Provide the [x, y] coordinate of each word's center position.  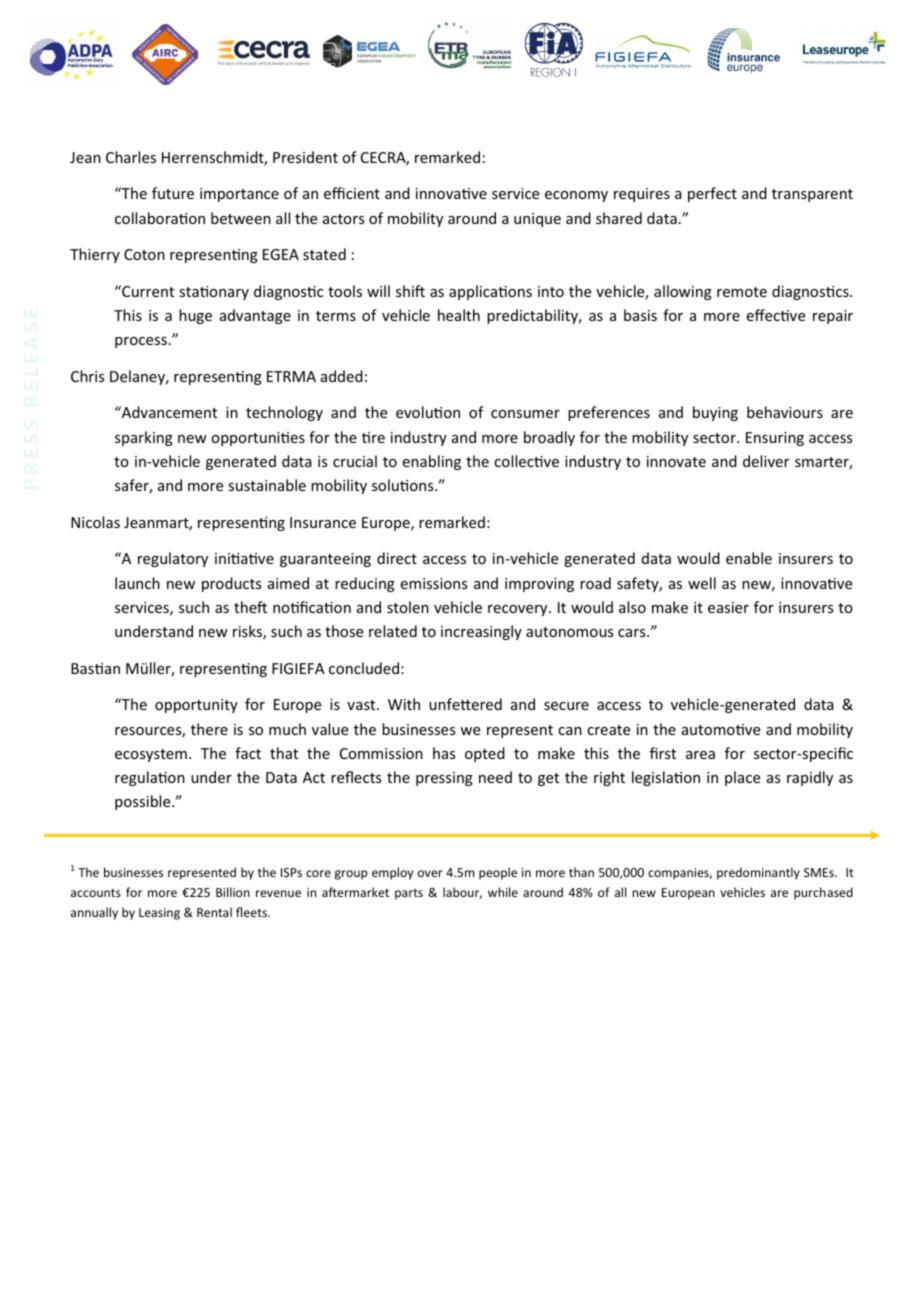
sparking [144, 438]
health [459, 315]
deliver [766, 461]
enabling [432, 462]
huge [195, 316]
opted [485, 754]
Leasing [159, 914]
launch [137, 583]
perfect [712, 194]
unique [537, 220]
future [173, 193]
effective [776, 315]
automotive [721, 729]
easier [728, 607]
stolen [408, 607]
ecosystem [151, 755]
